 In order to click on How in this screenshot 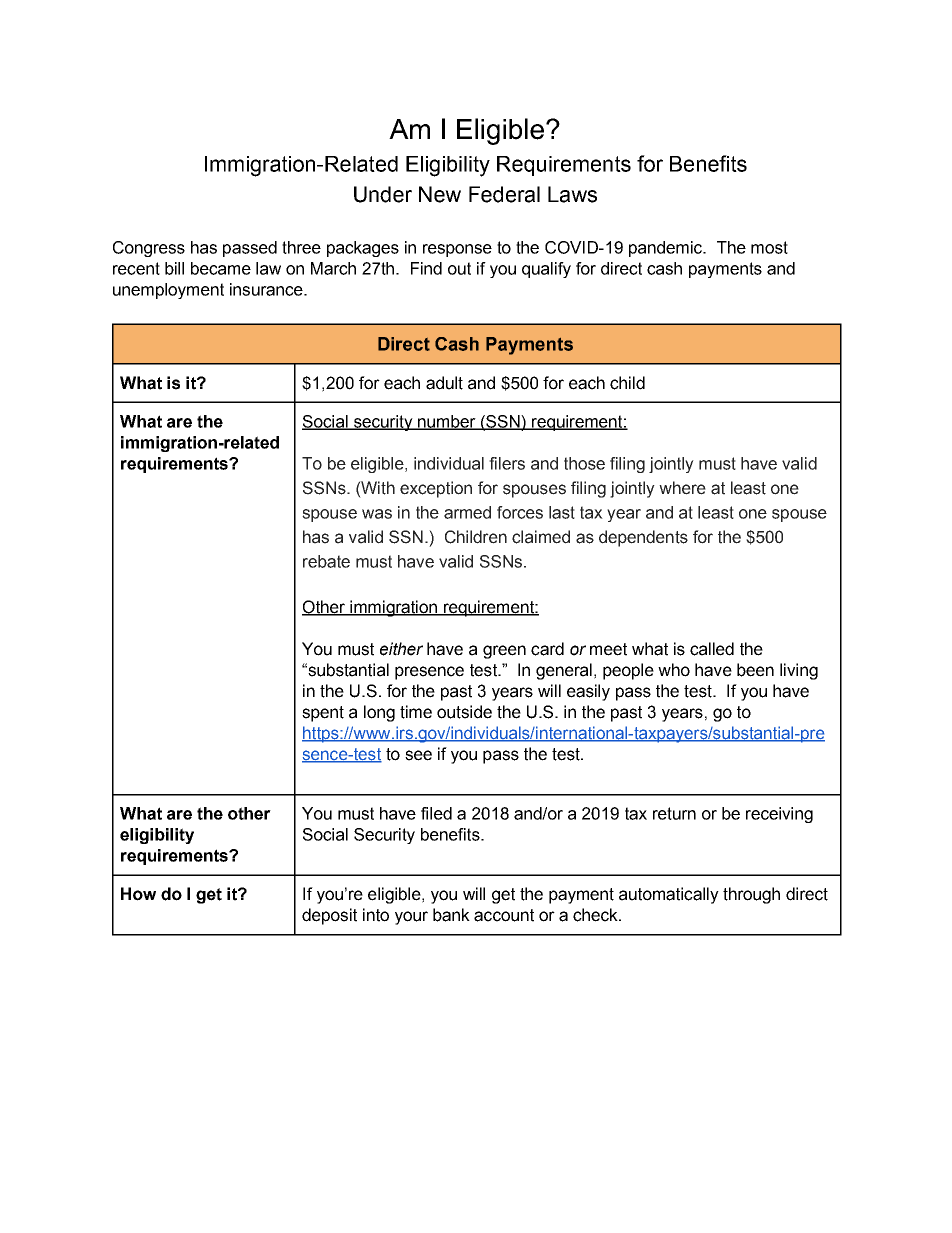, I will do `click(138, 894)`.
